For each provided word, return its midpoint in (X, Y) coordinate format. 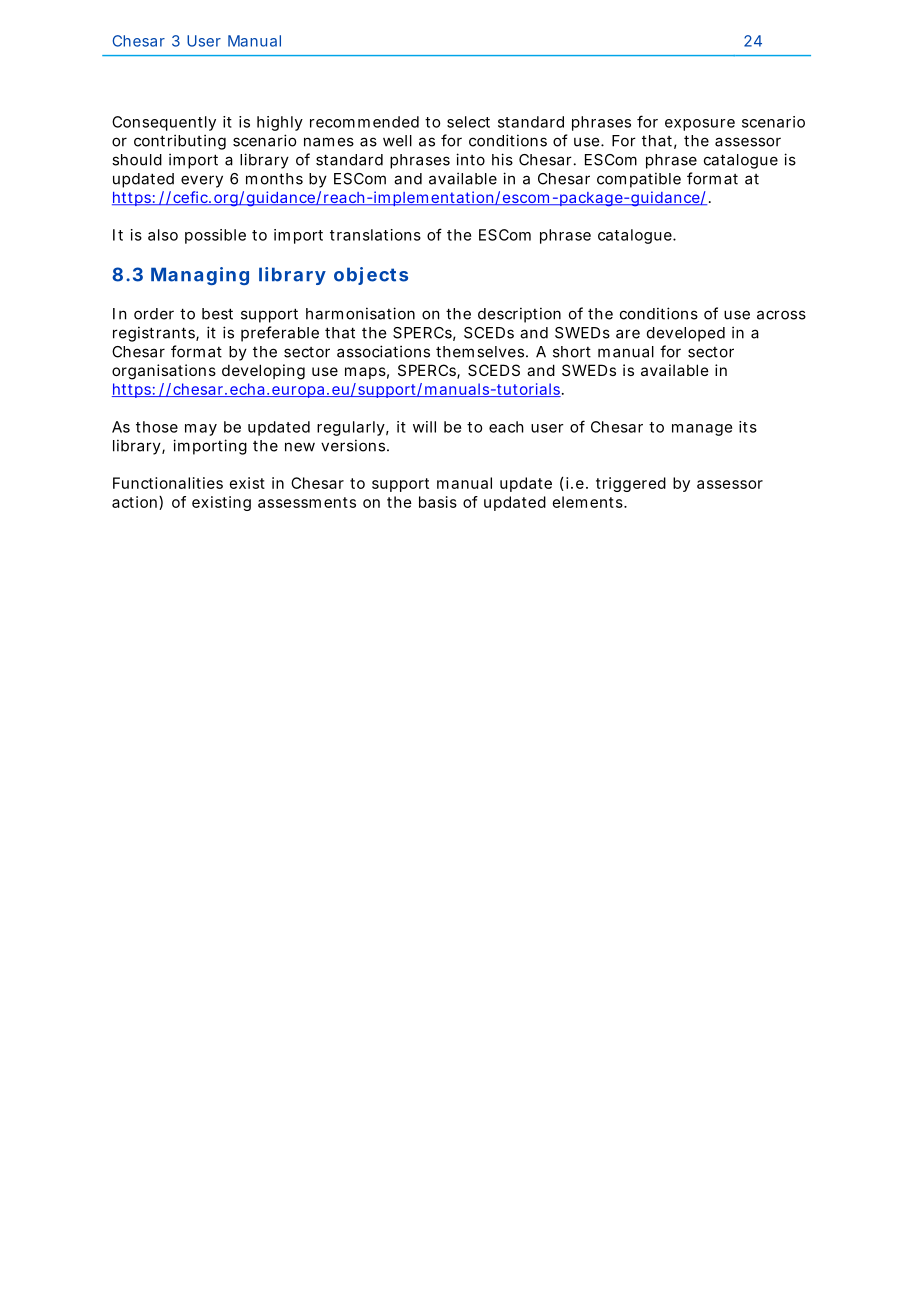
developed (686, 334)
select (468, 122)
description (519, 315)
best (217, 314)
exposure (700, 125)
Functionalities (168, 483)
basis (438, 502)
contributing (180, 142)
